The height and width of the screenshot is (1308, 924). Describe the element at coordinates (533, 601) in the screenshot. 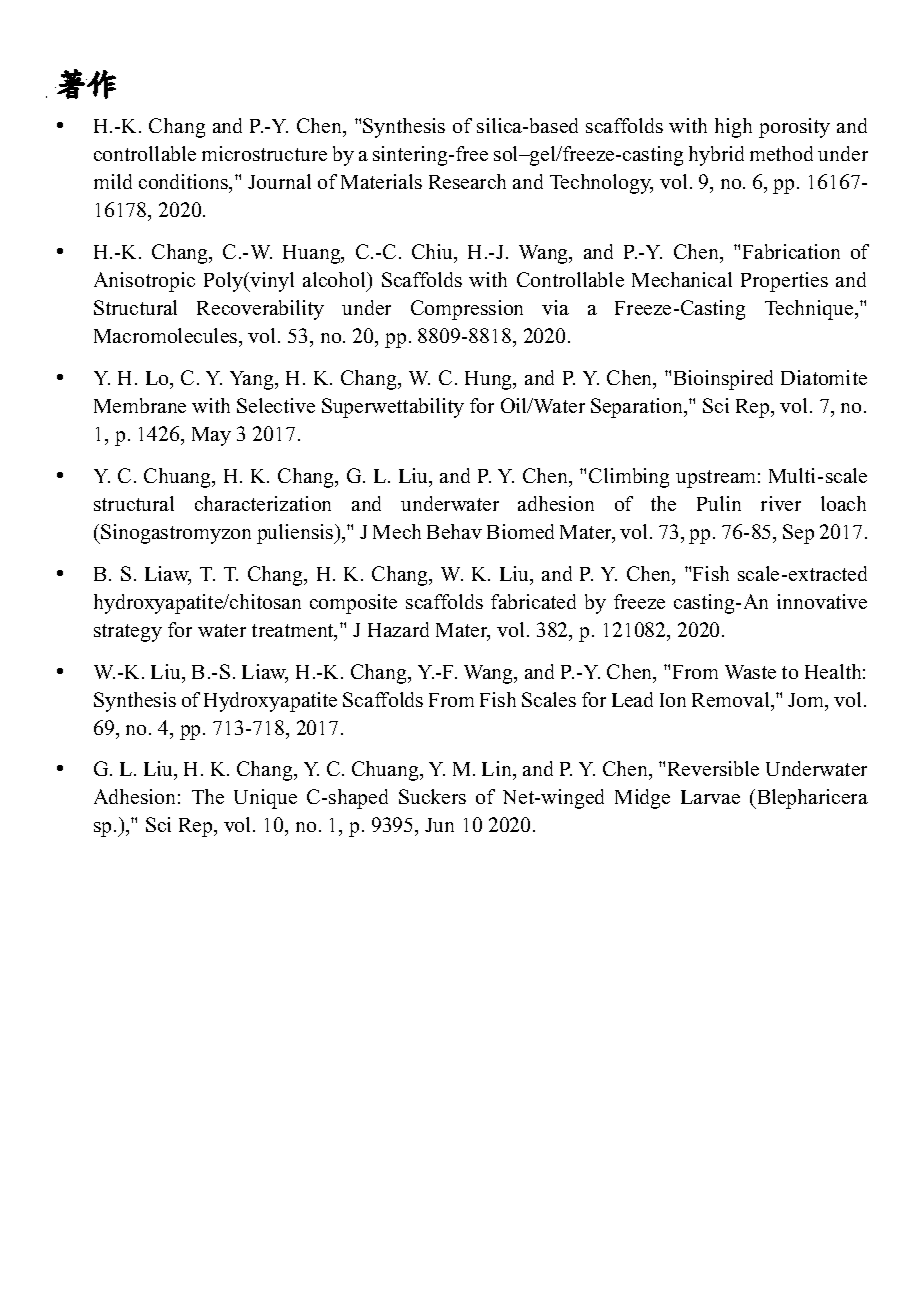

I see `fabricated` at that location.
